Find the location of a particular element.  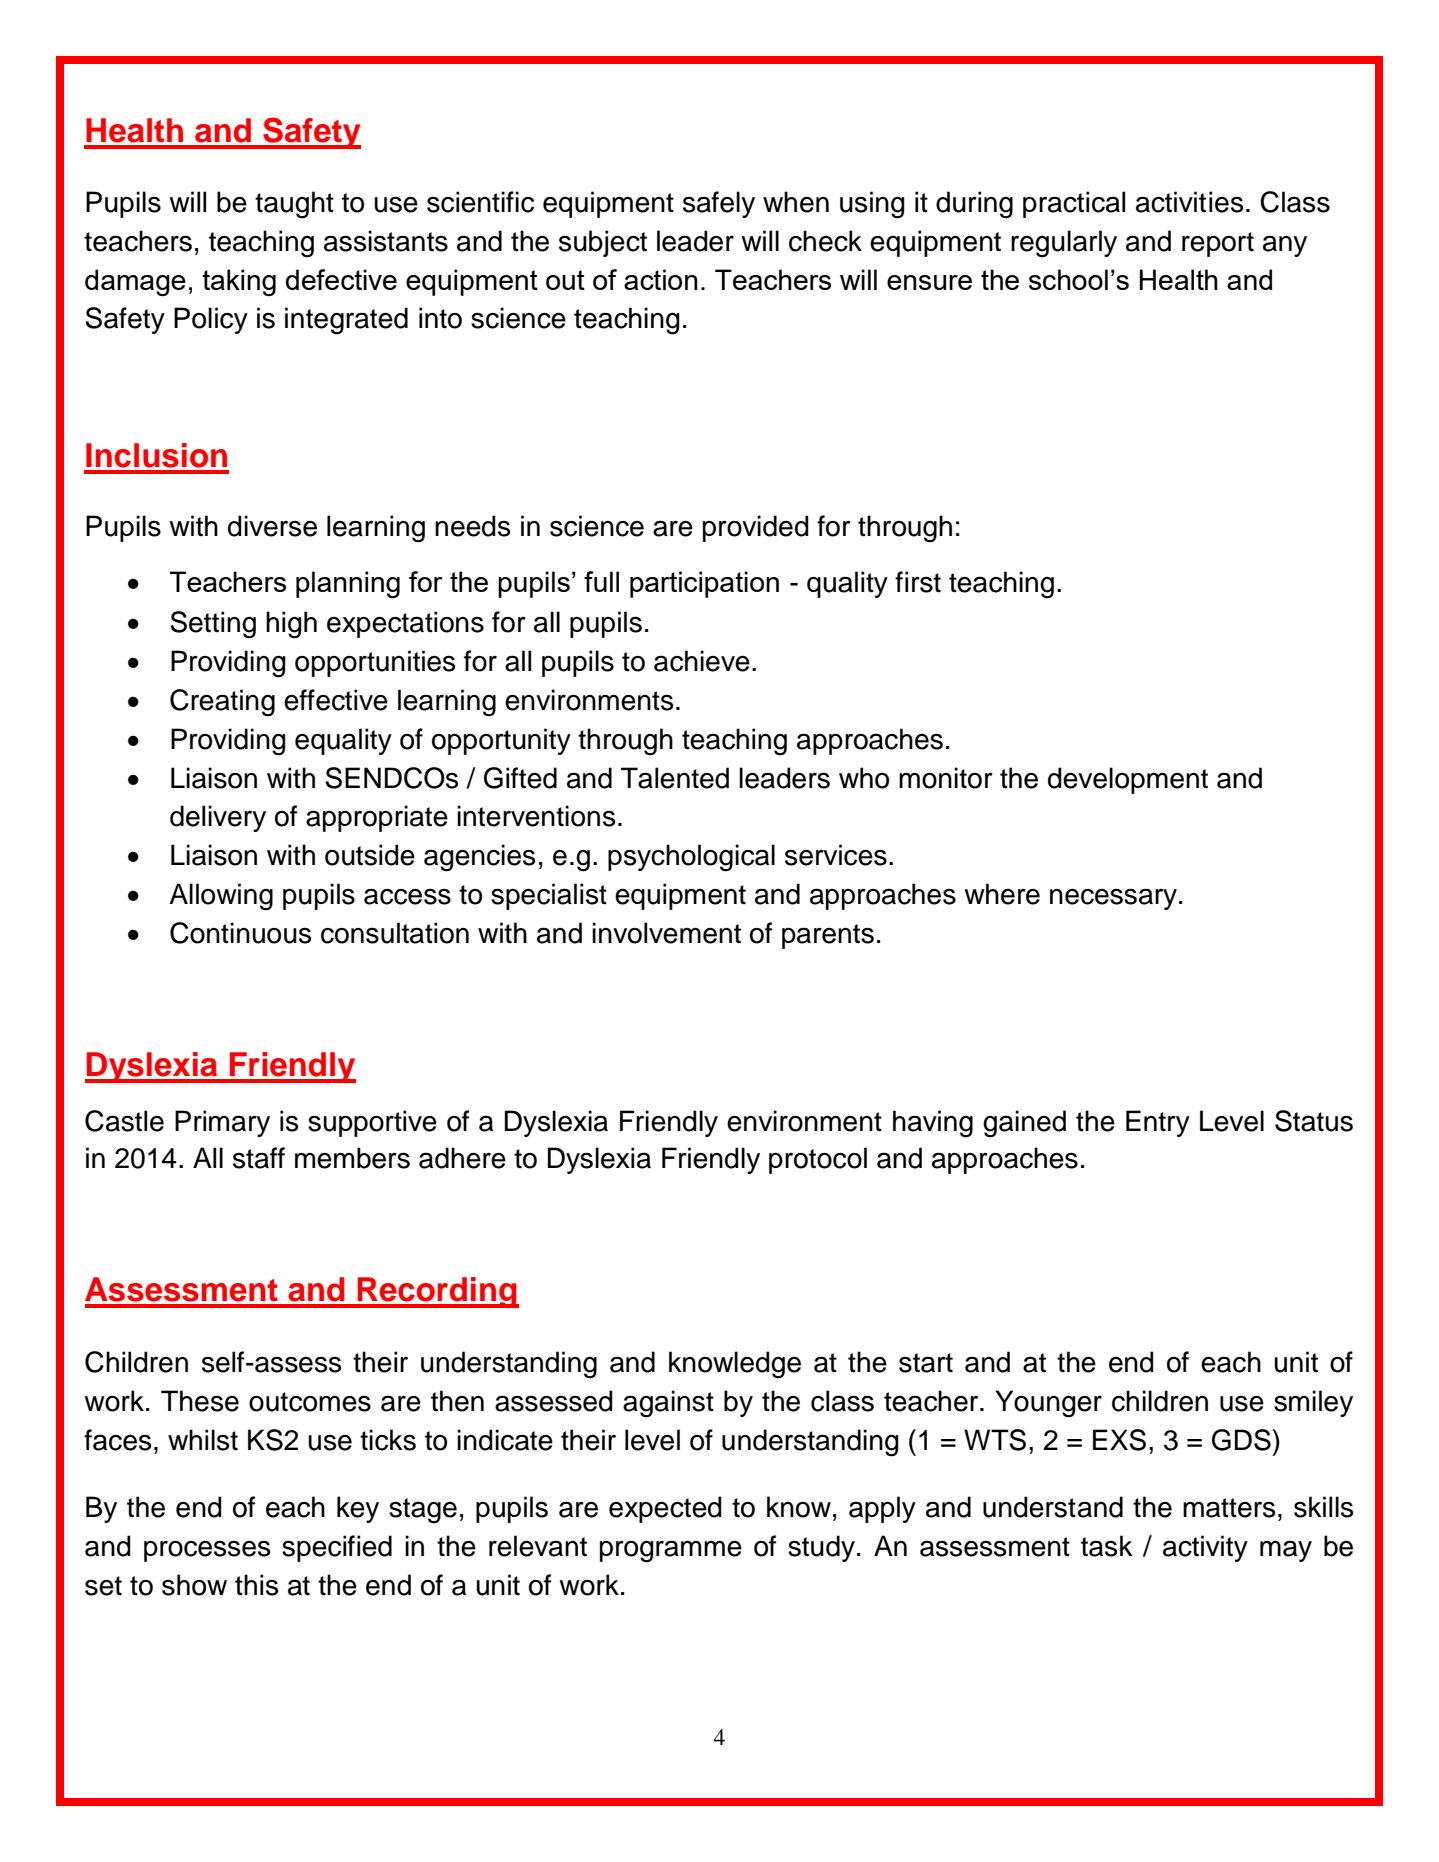

taking is located at coordinates (239, 282).
